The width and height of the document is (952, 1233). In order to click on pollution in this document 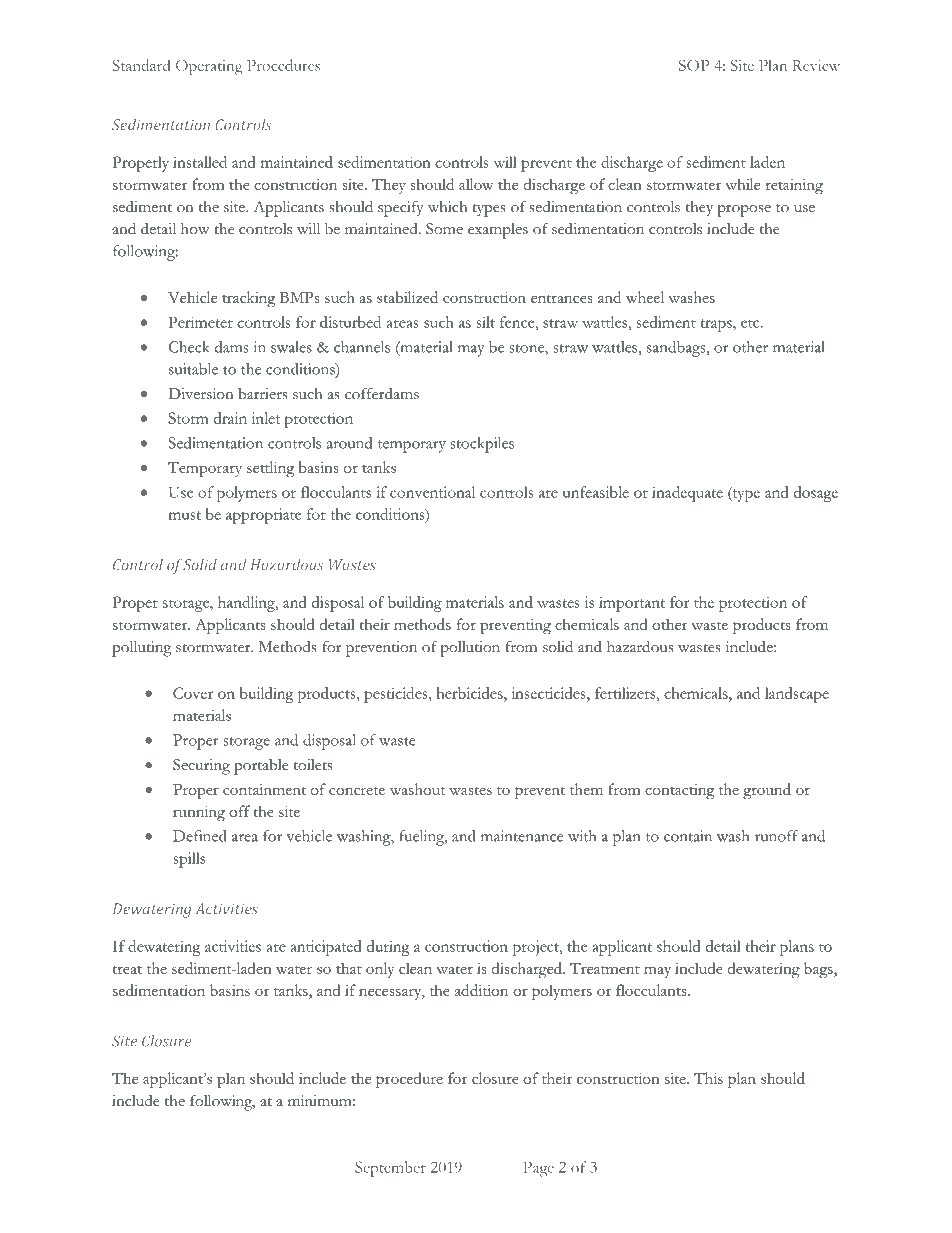, I will do `click(470, 649)`.
